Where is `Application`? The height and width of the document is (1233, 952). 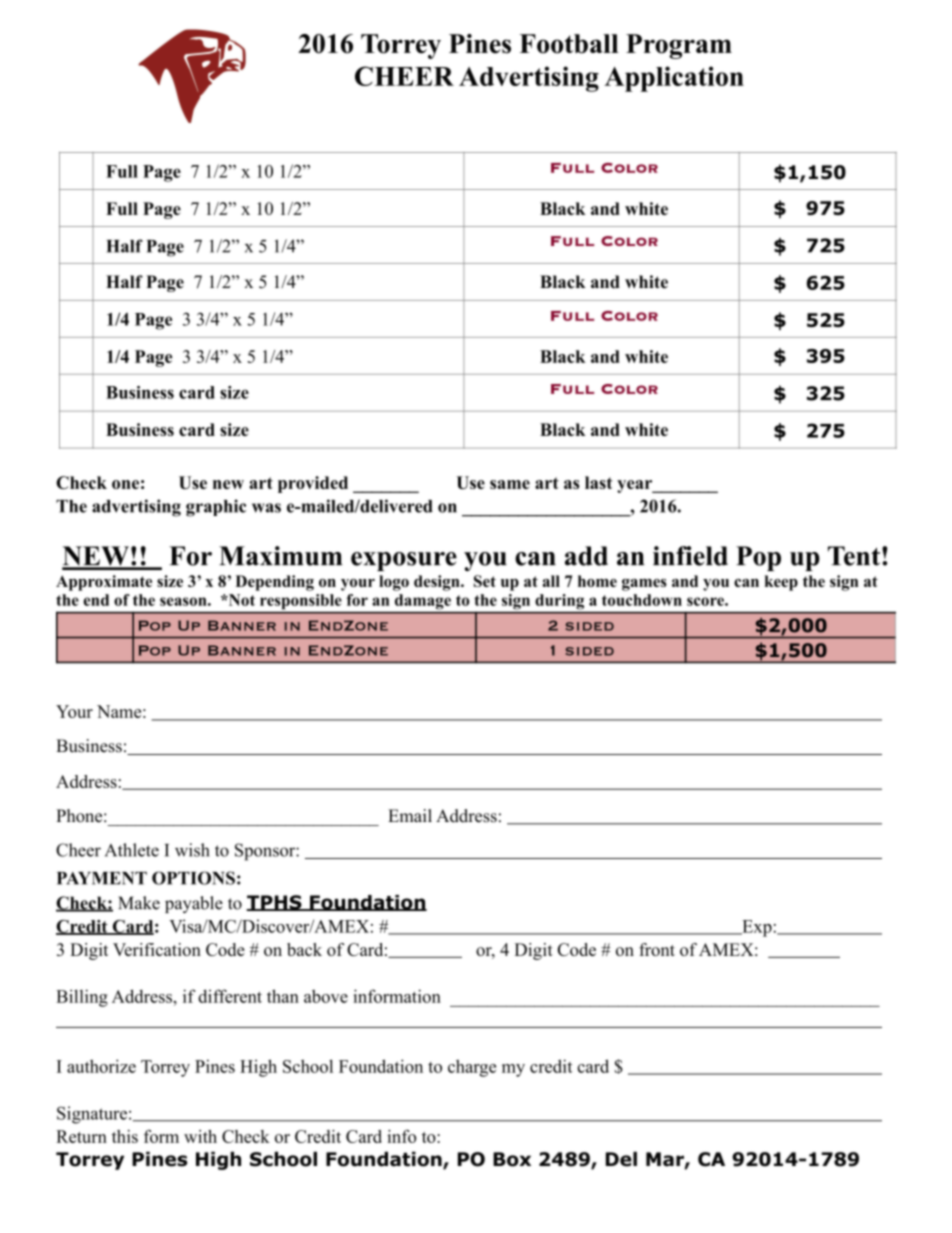
Application is located at coordinates (674, 79).
